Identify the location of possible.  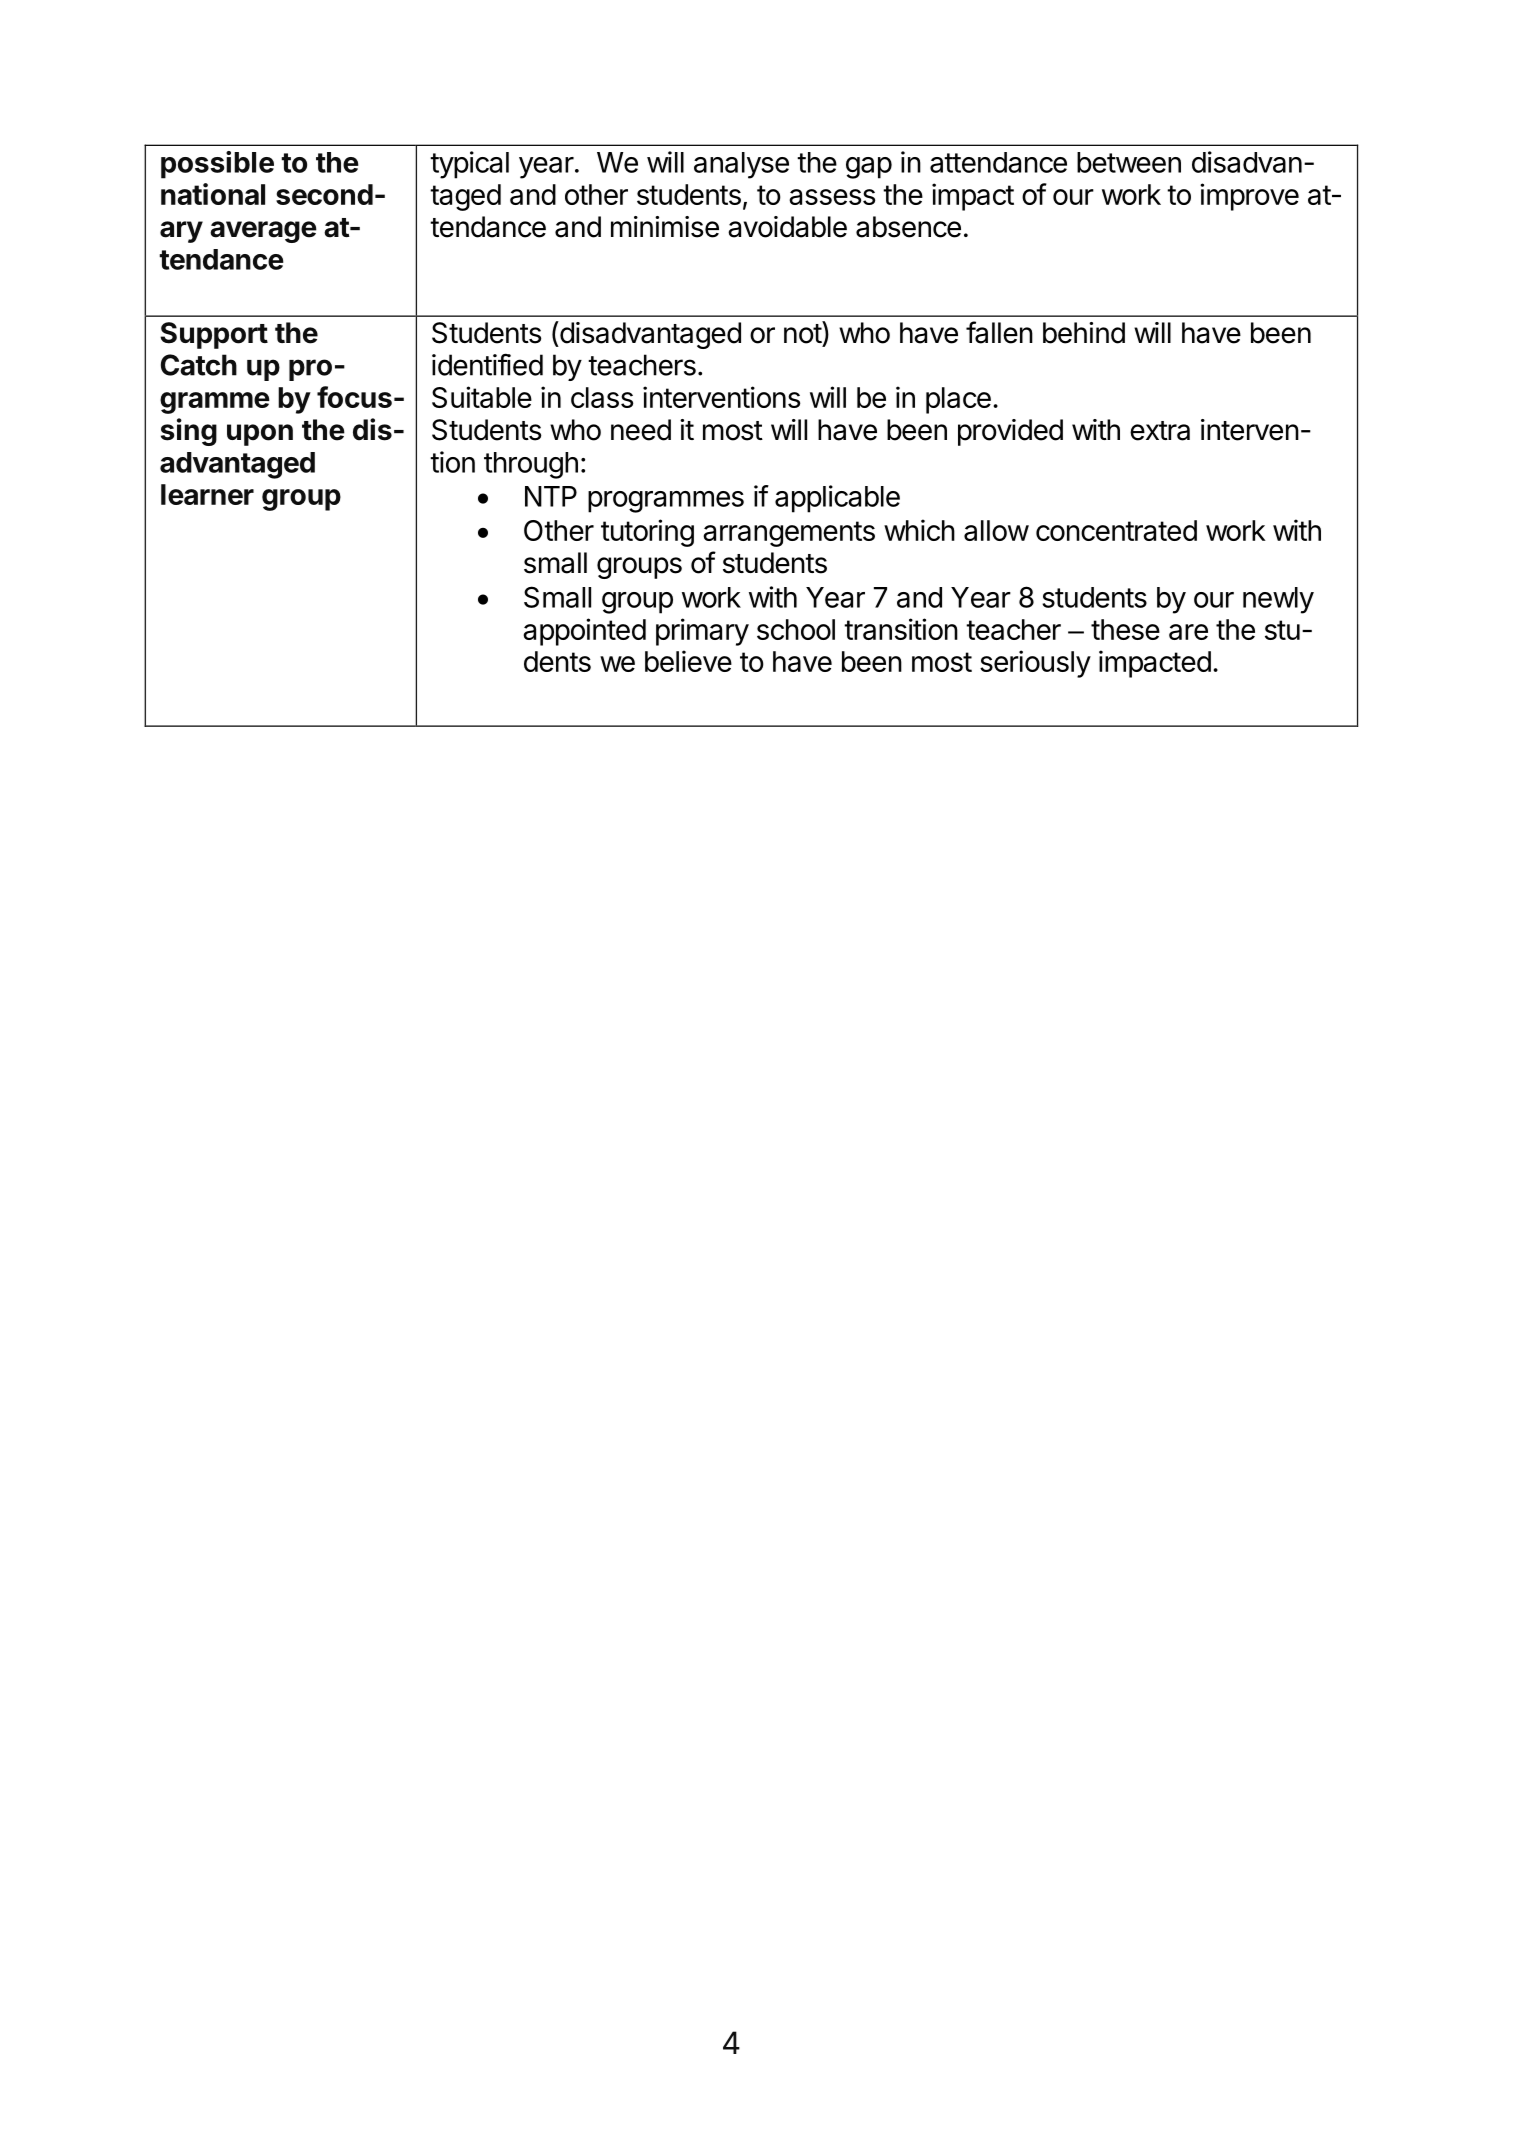
(217, 165).
